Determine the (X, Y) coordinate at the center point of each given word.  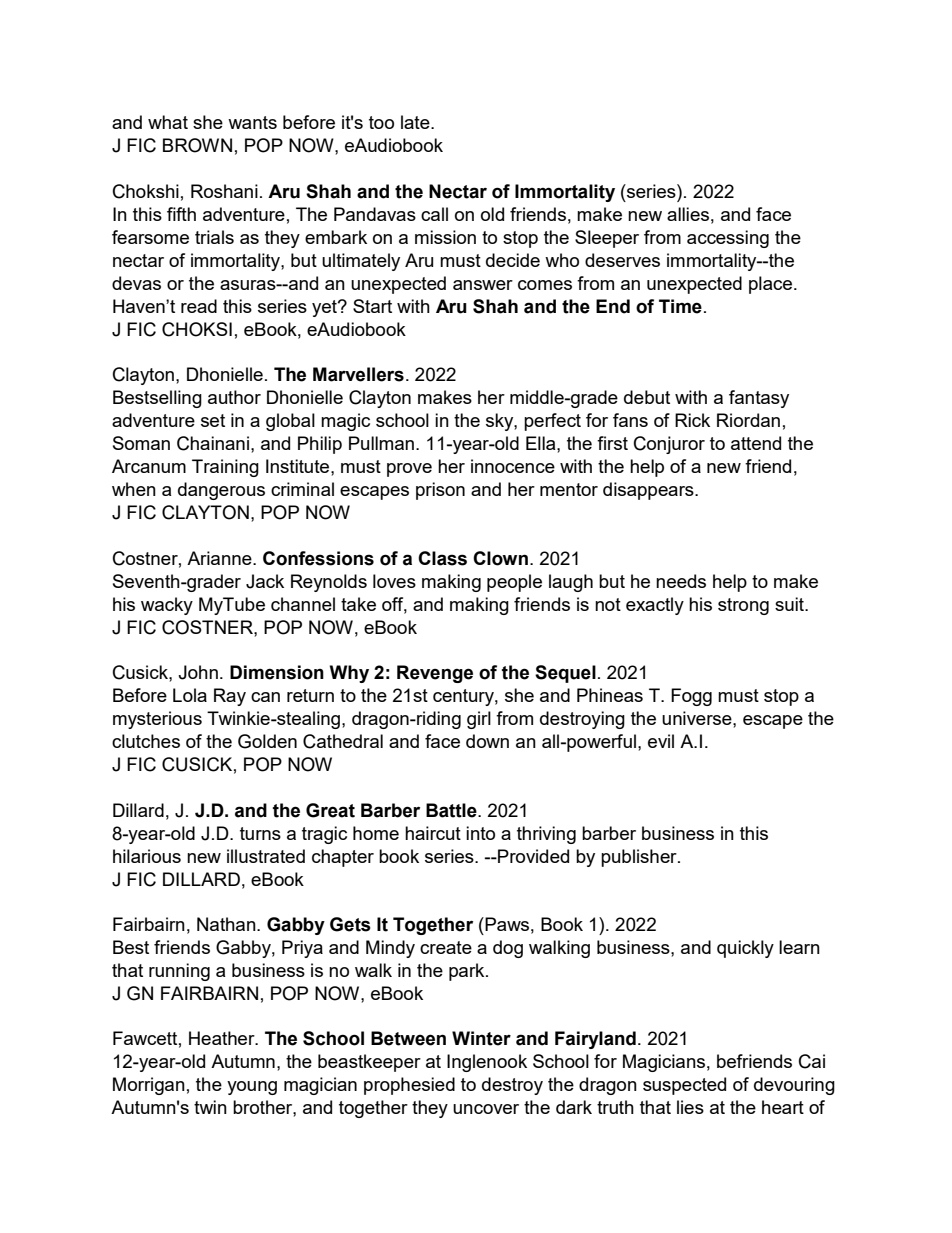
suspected (684, 1086)
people (514, 583)
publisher (640, 858)
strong (743, 606)
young (252, 1088)
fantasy (759, 399)
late (416, 122)
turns (260, 833)
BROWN (197, 145)
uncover (486, 1109)
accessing (728, 239)
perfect (552, 422)
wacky (167, 606)
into (480, 833)
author (234, 397)
